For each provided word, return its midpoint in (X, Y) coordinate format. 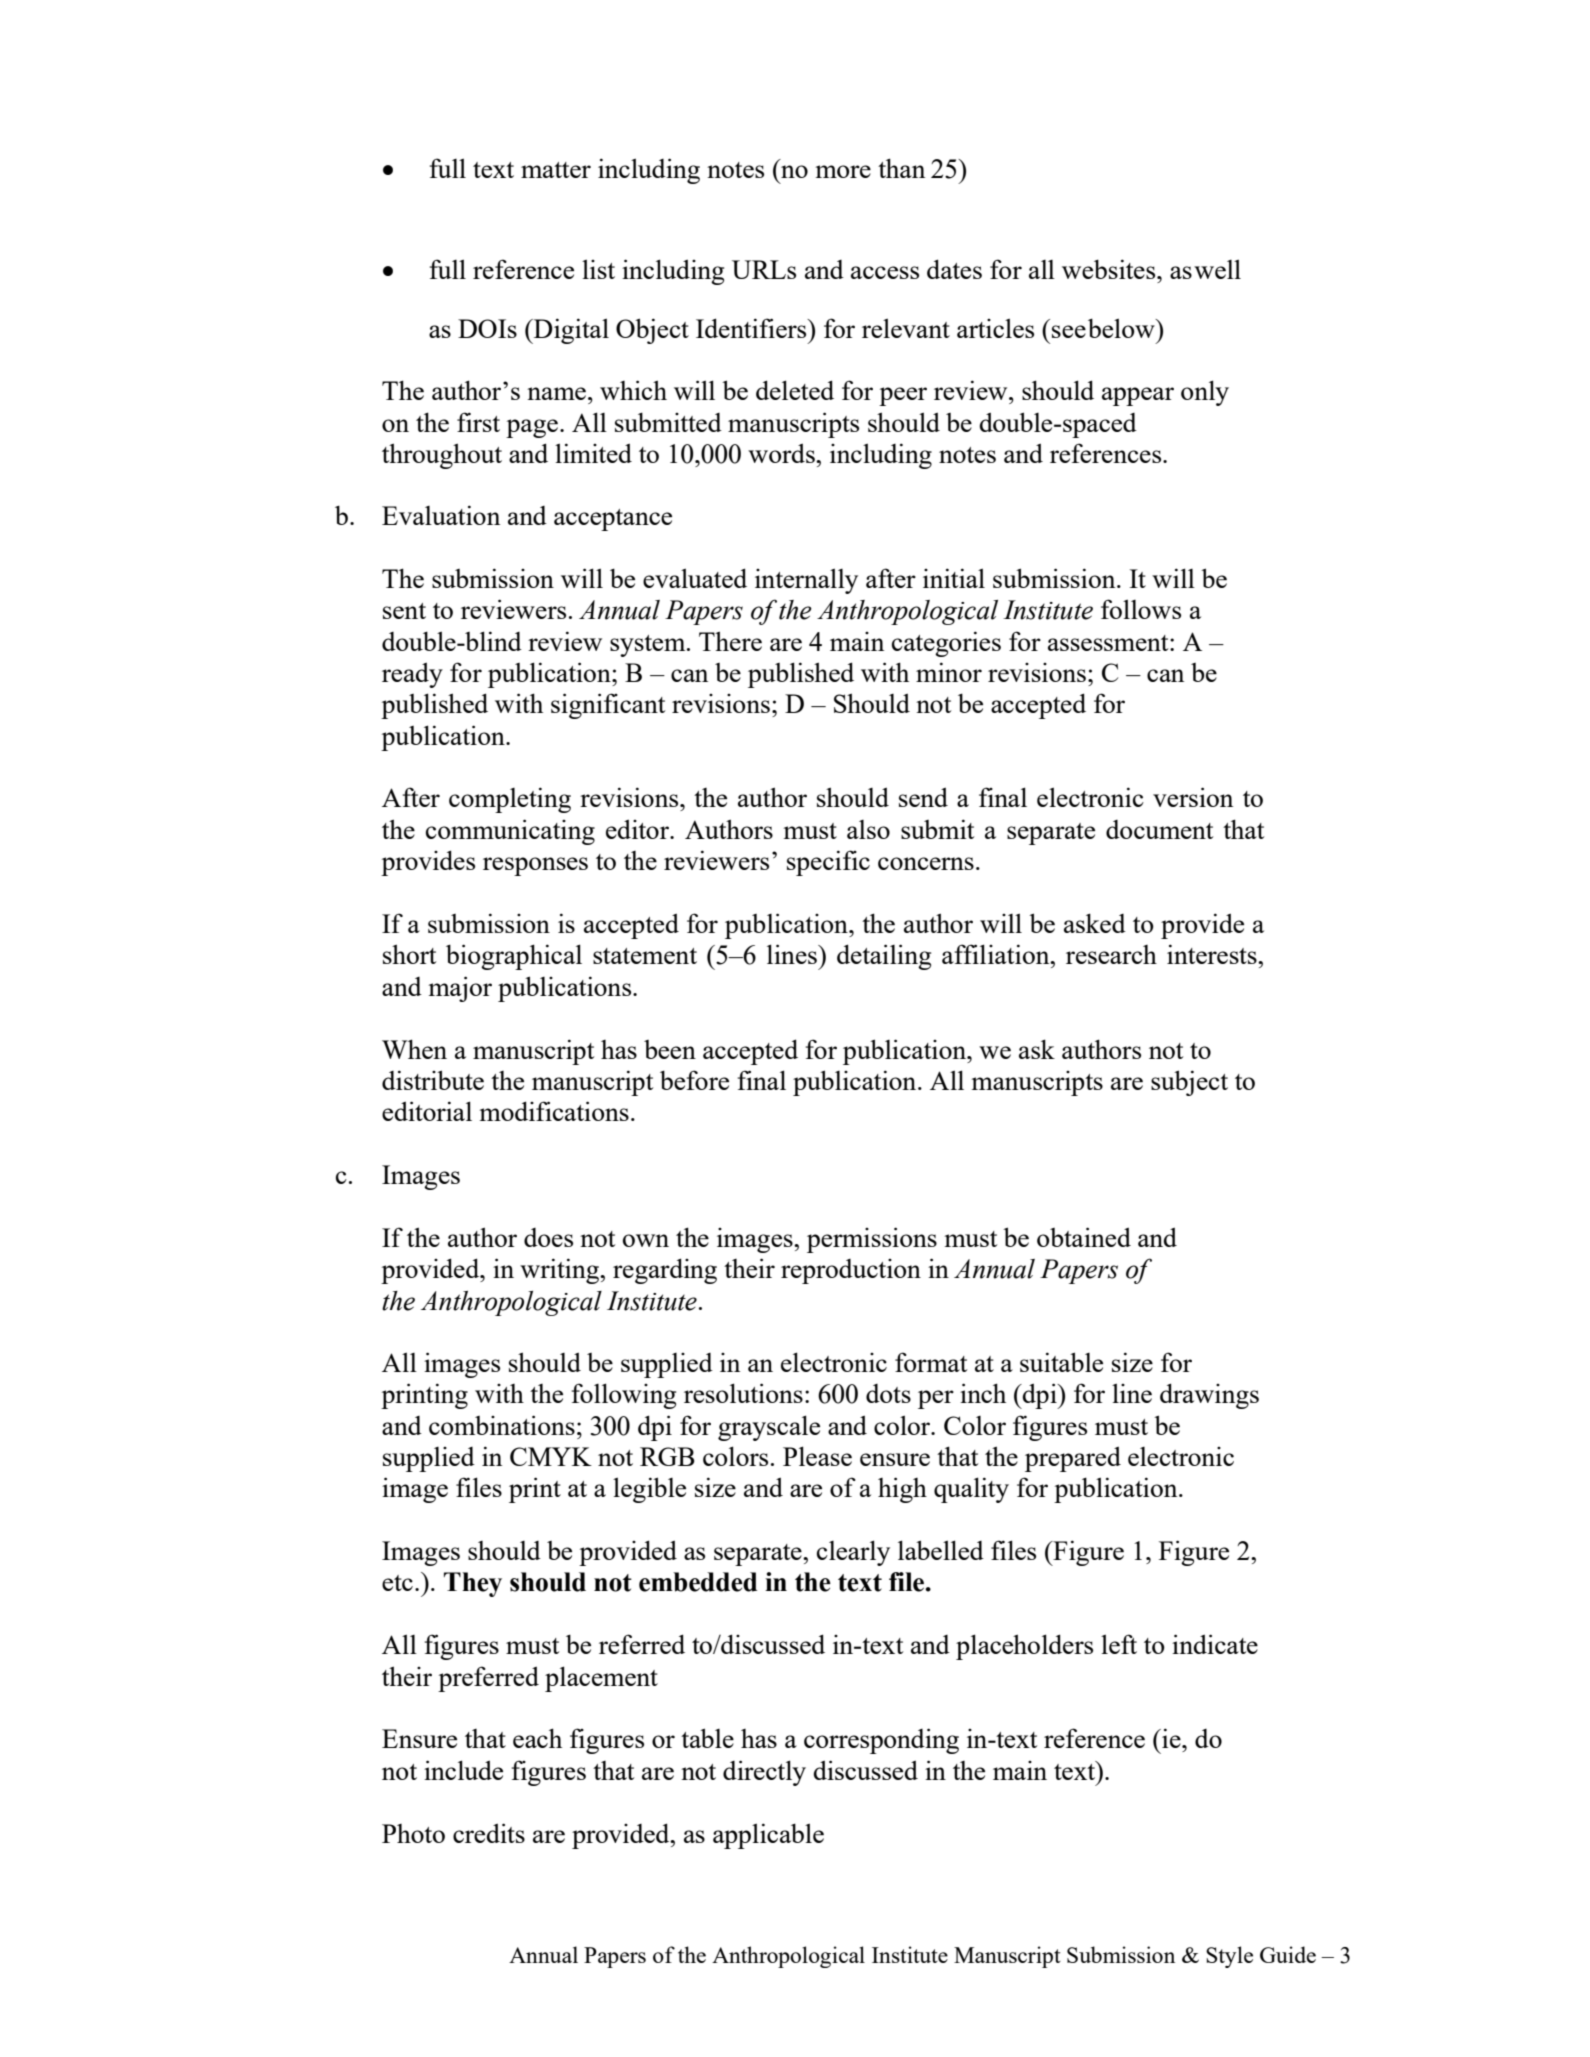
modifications (554, 1111)
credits (489, 1833)
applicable (768, 1836)
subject (1189, 1083)
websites (1110, 269)
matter (556, 170)
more (843, 171)
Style (1229, 1957)
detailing (884, 957)
